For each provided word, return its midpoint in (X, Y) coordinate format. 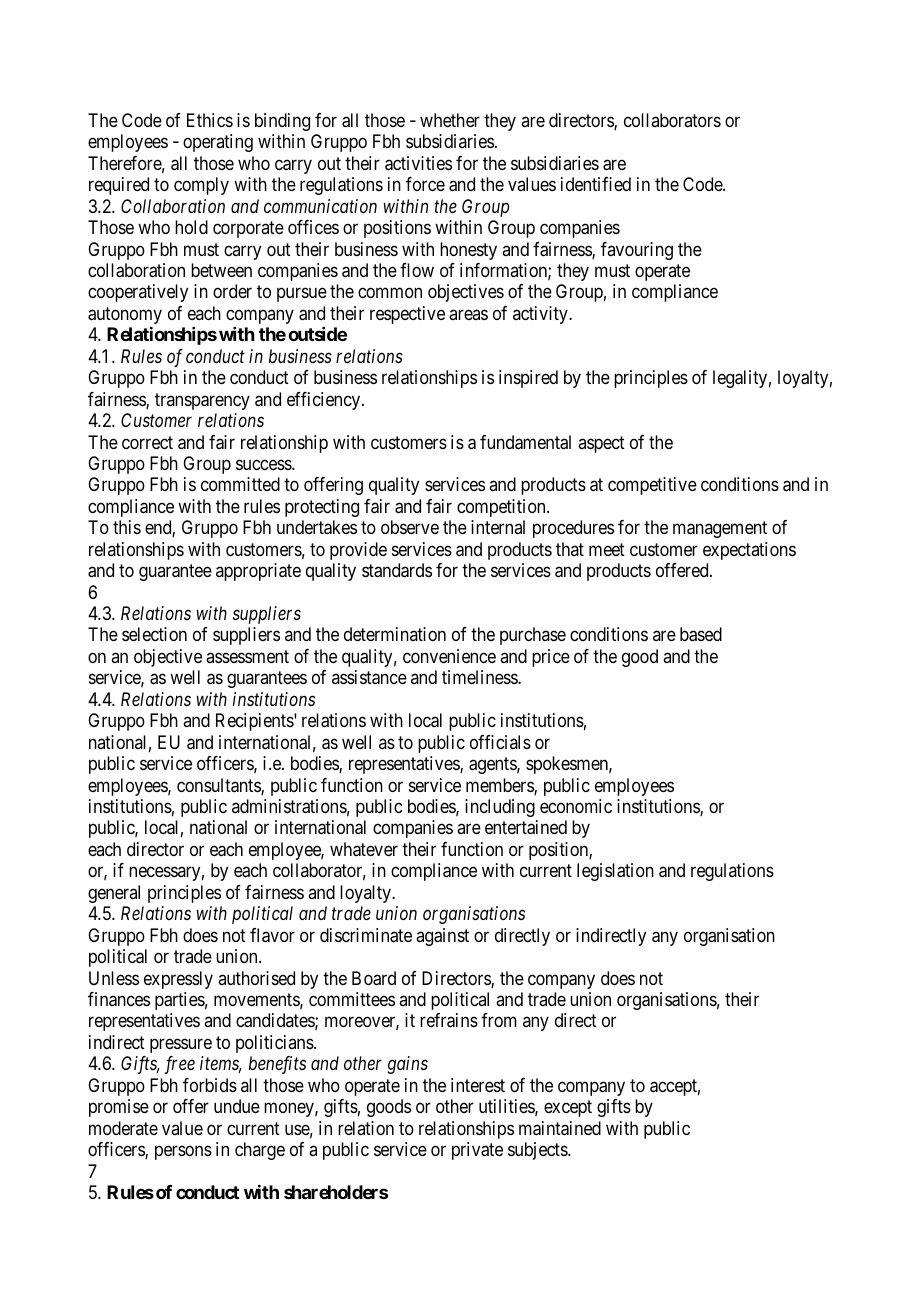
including (500, 808)
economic (576, 806)
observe (410, 527)
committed (240, 484)
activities (418, 163)
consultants (219, 786)
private (477, 1151)
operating (218, 143)
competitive (652, 486)
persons (183, 1153)
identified (596, 184)
